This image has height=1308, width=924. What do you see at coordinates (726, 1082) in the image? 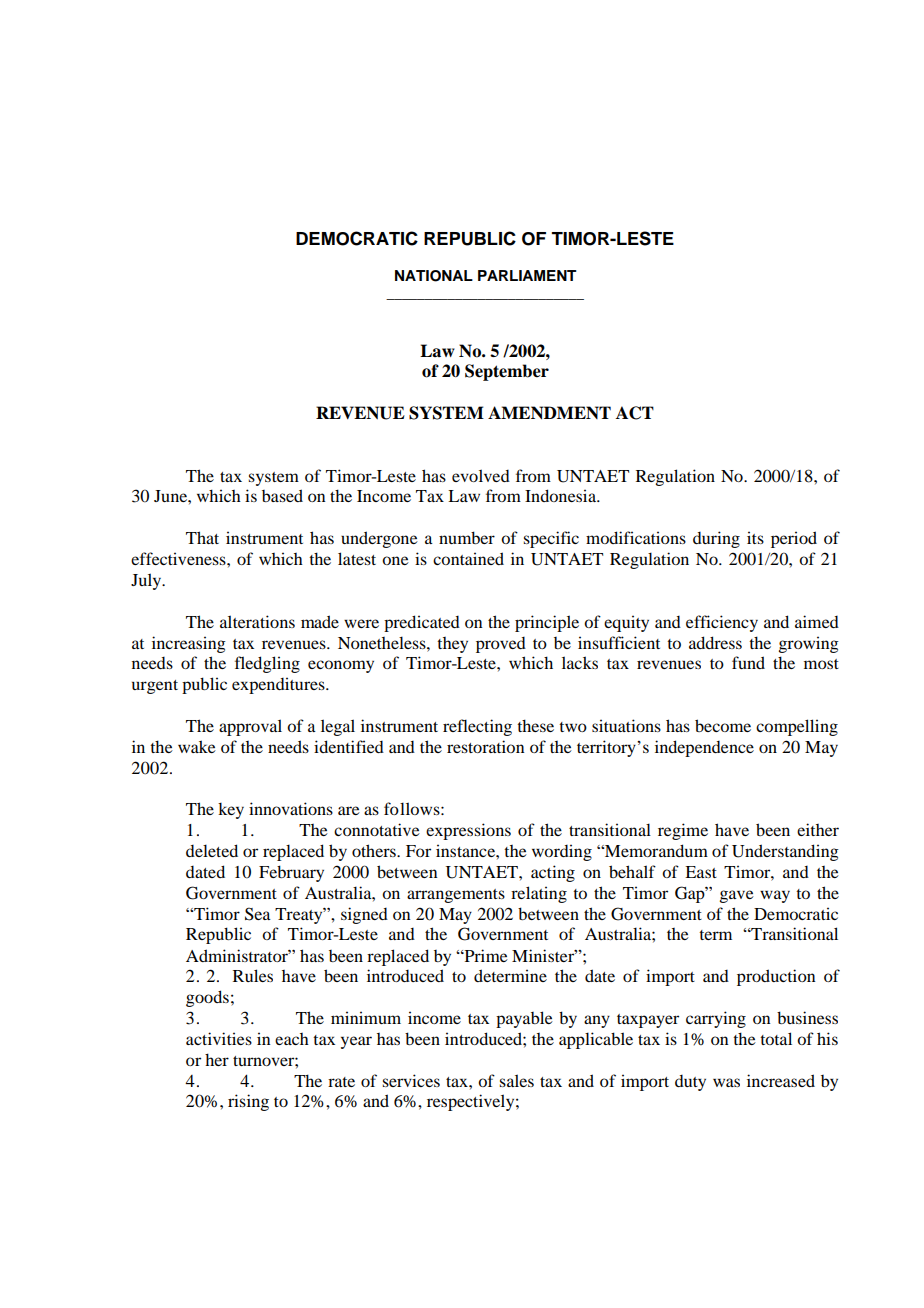
I see `was` at bounding box center [726, 1082].
